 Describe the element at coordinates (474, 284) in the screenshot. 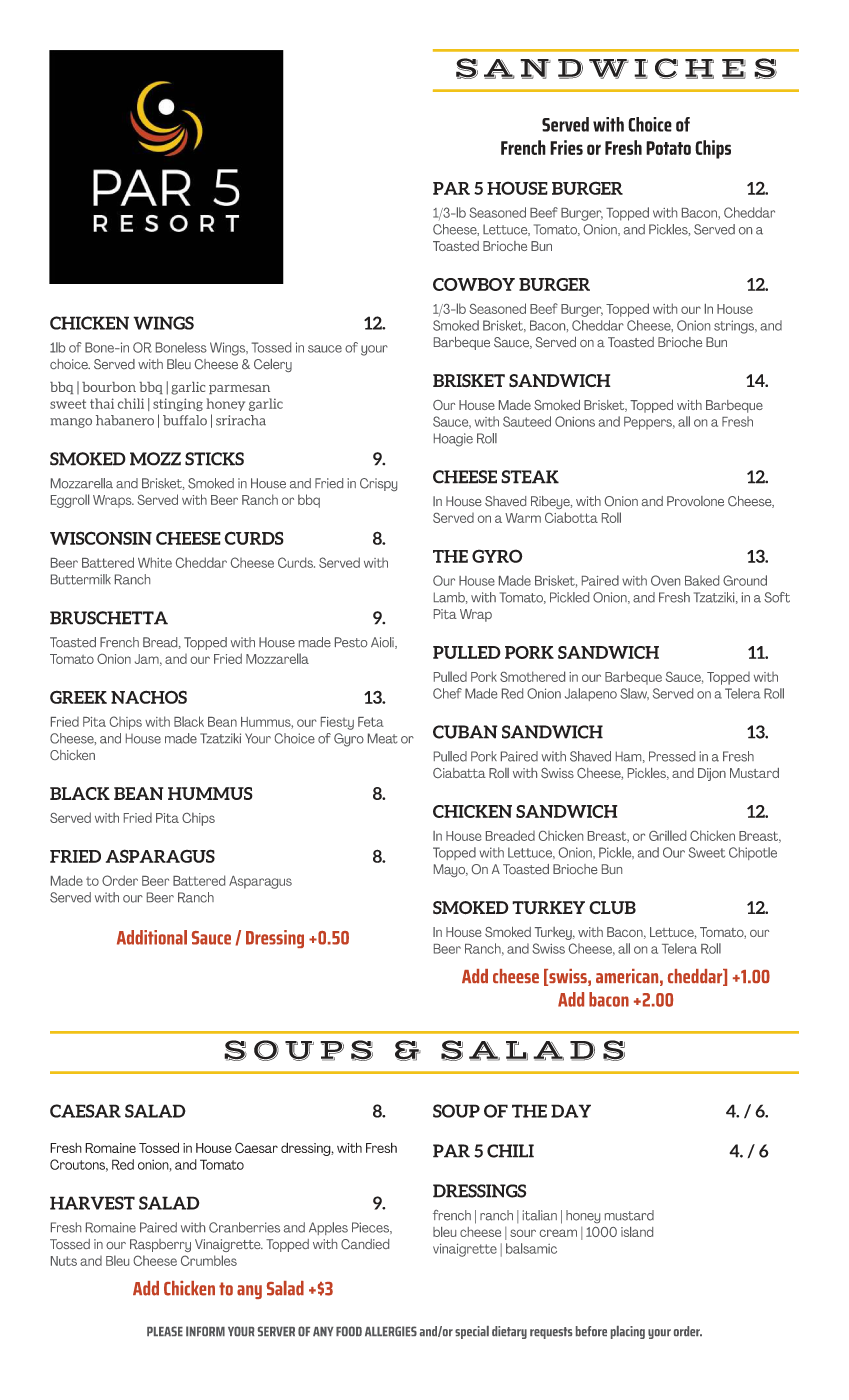

I see `COWBOY` at that location.
